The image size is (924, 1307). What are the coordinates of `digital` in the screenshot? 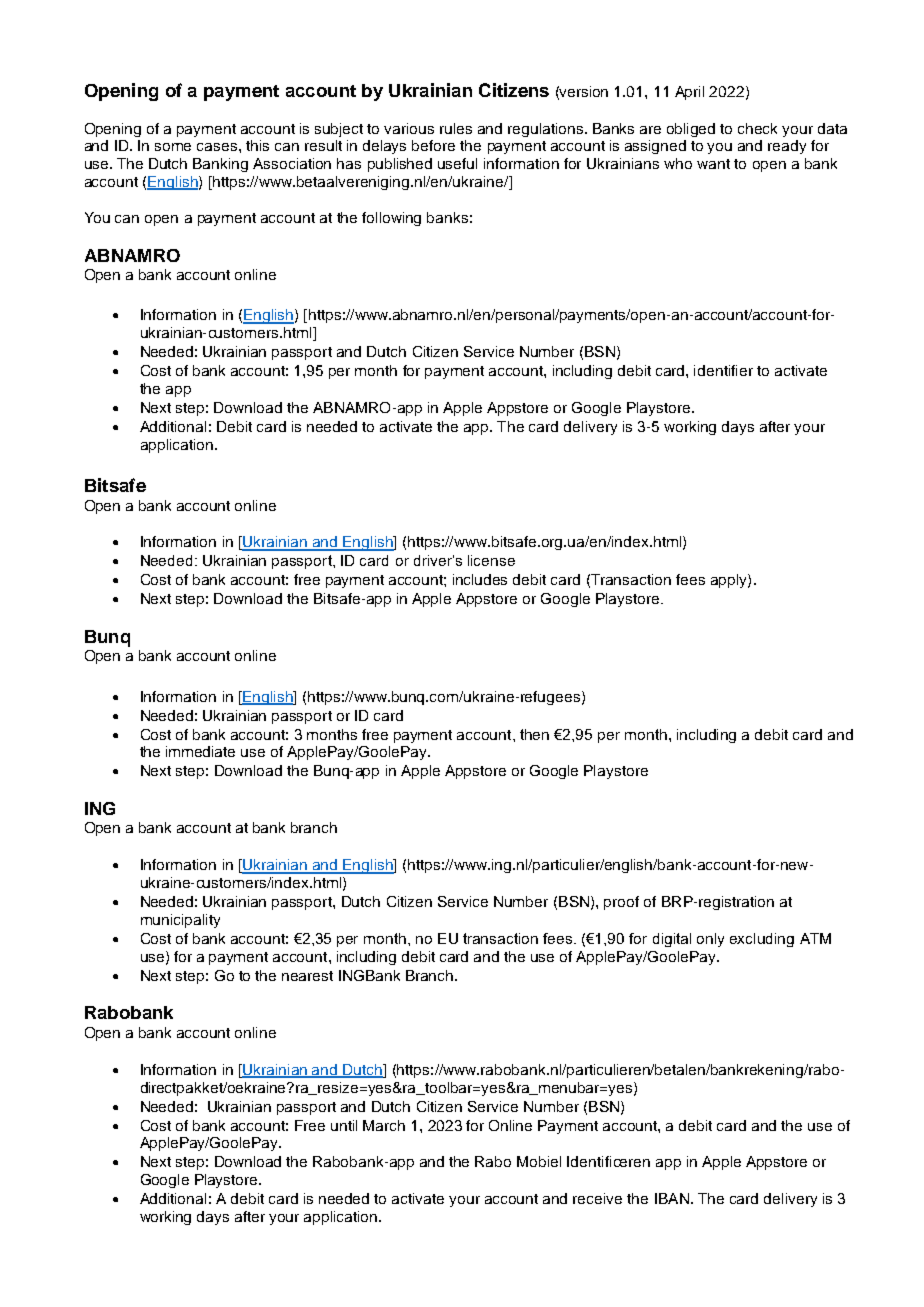 It's located at (672, 940).
